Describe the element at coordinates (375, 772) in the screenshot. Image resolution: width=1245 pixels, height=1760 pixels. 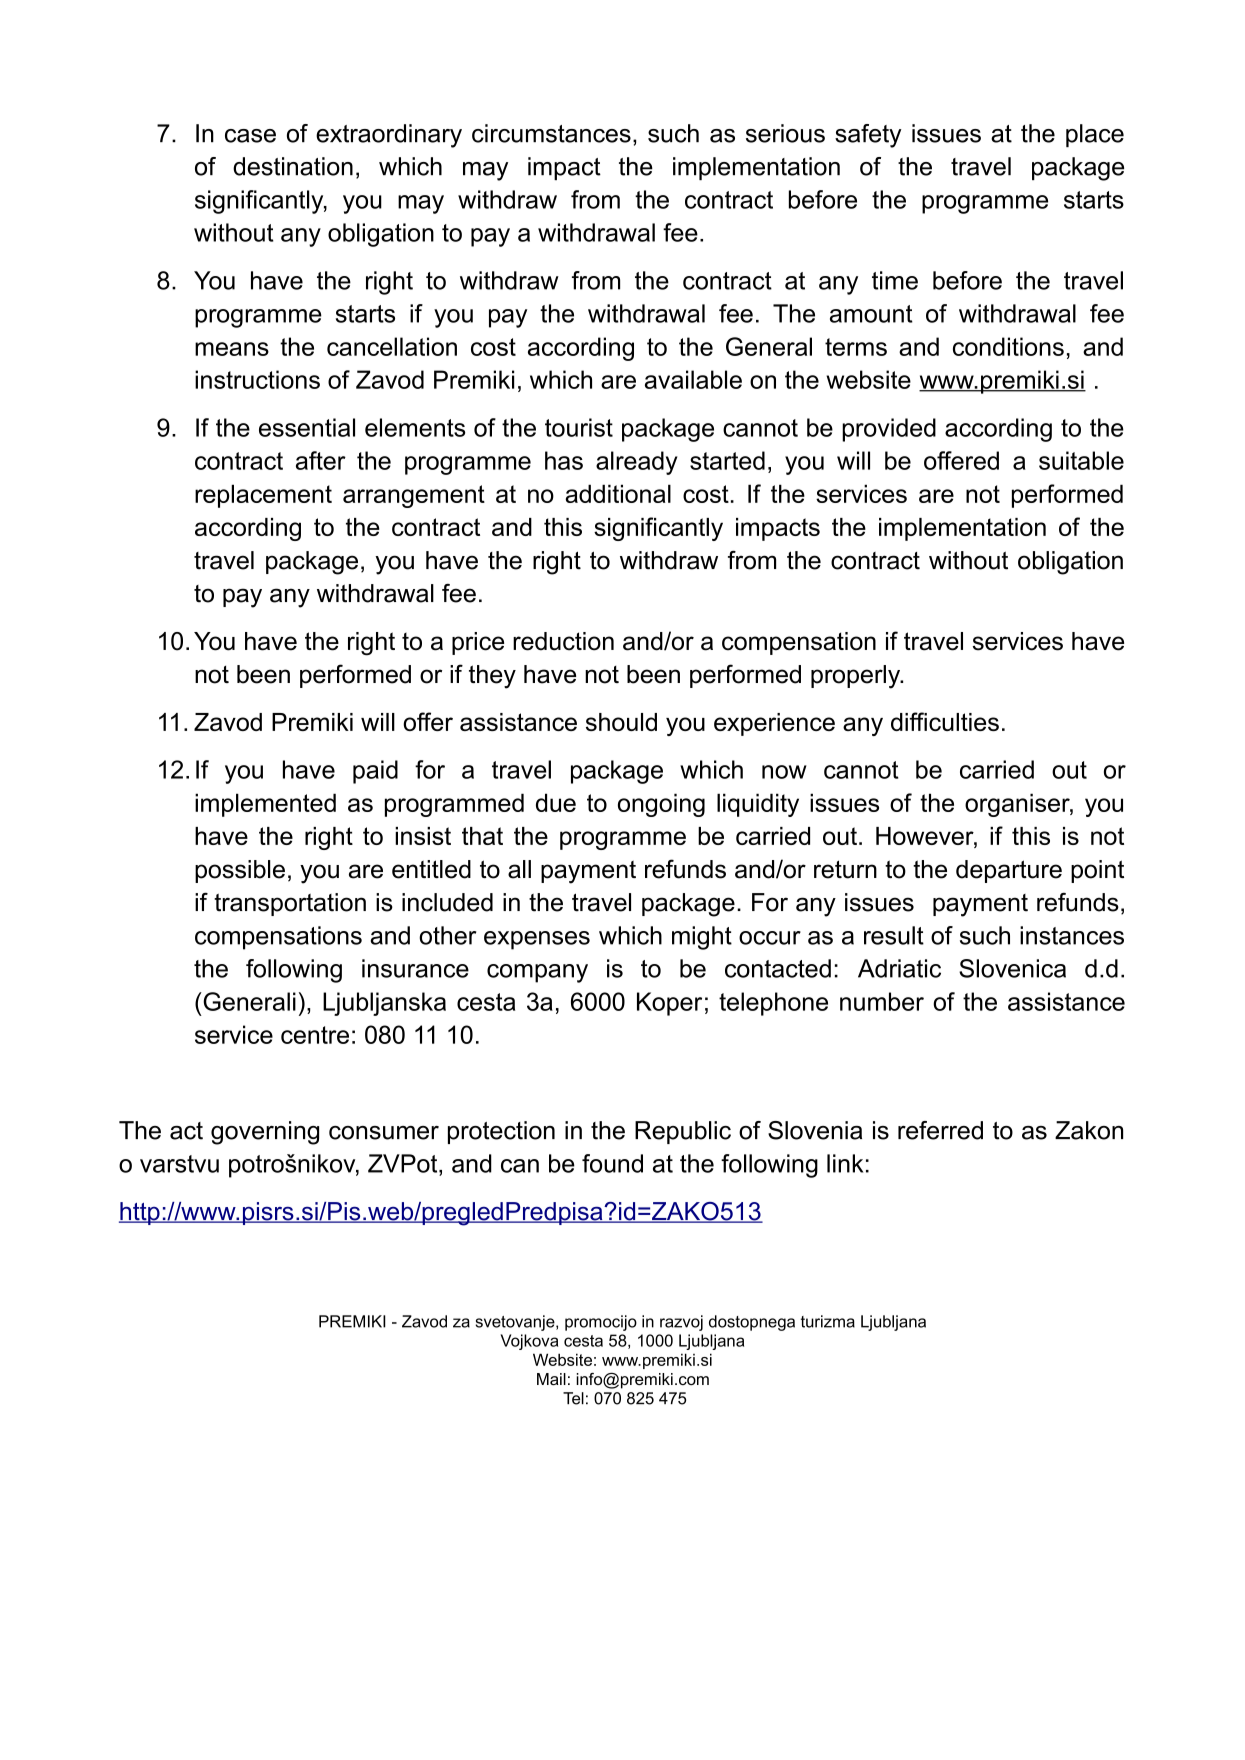
I see `paid` at that location.
